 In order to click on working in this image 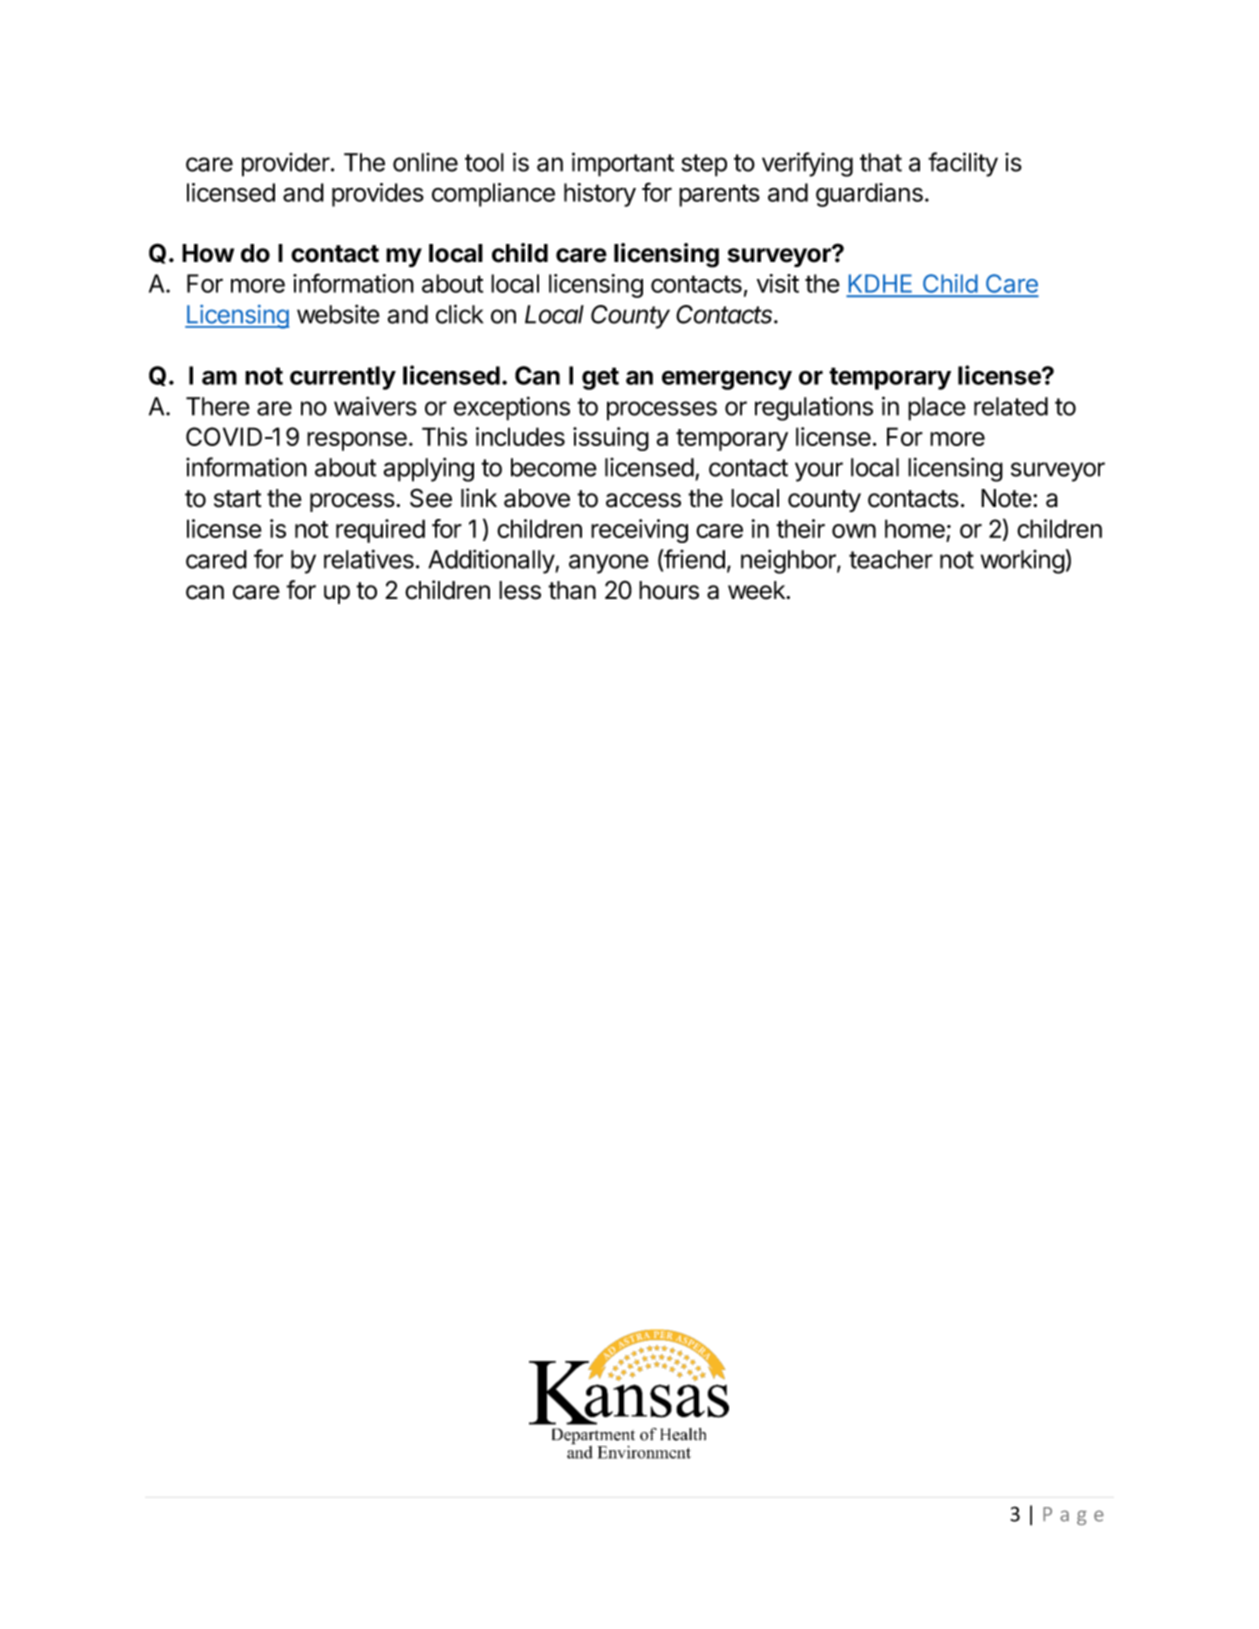, I will do `click(1023, 562)`.
